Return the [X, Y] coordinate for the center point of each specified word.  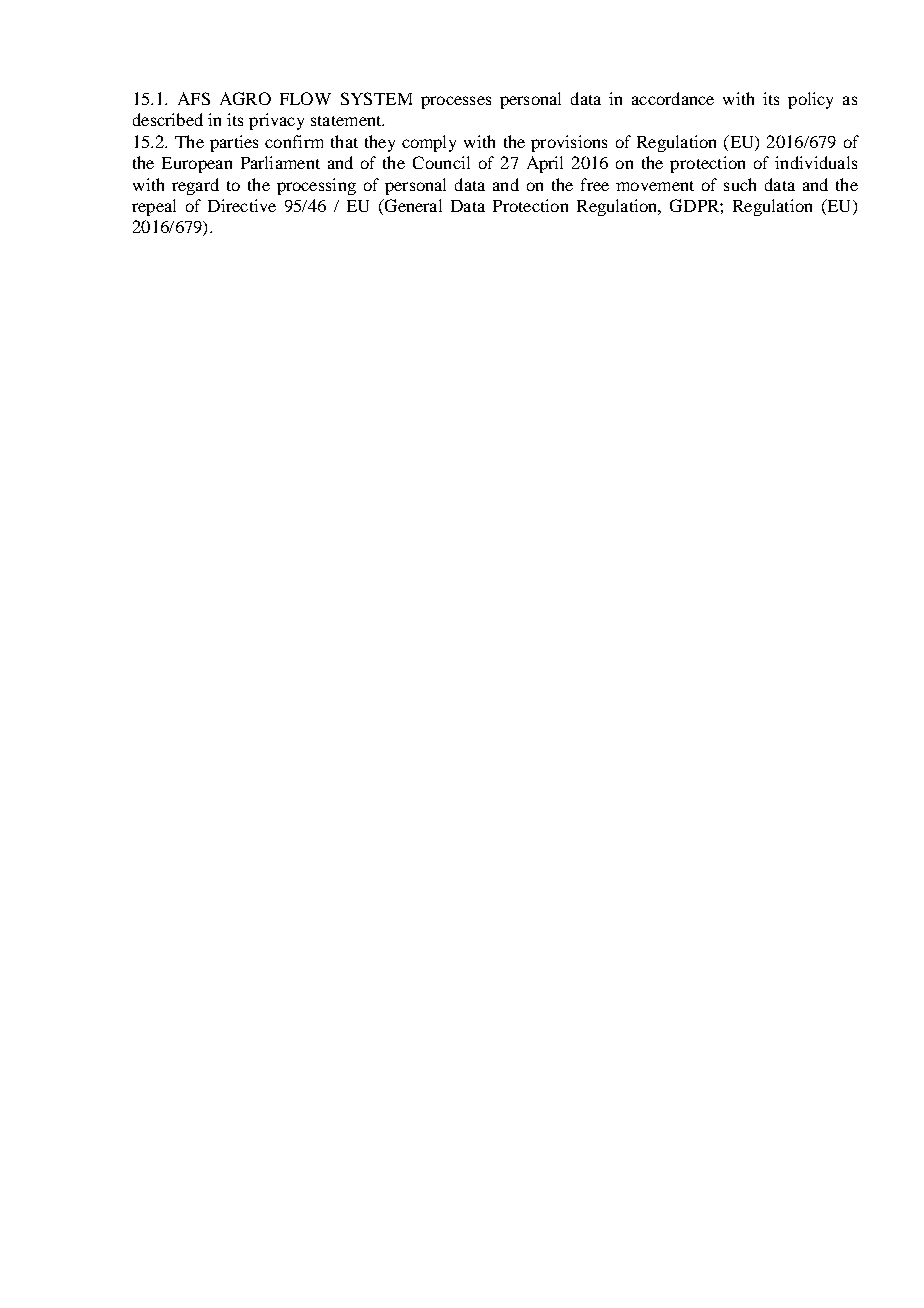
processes [456, 102]
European [197, 165]
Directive [242, 205]
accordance [673, 98]
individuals [816, 162]
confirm [294, 141]
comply [429, 143]
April [545, 164]
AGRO [245, 98]
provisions [569, 143]
